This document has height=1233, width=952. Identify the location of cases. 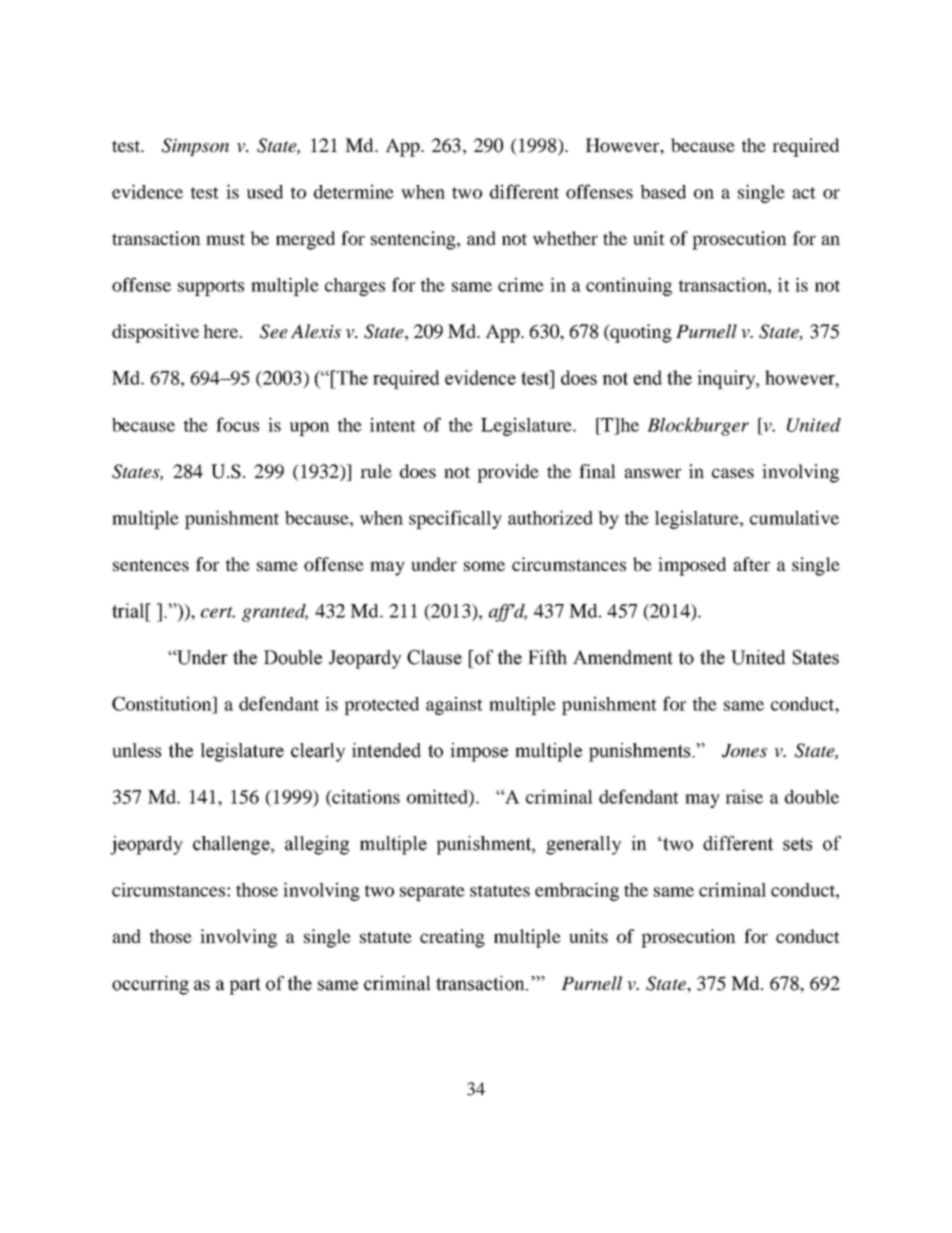
(733, 473).
